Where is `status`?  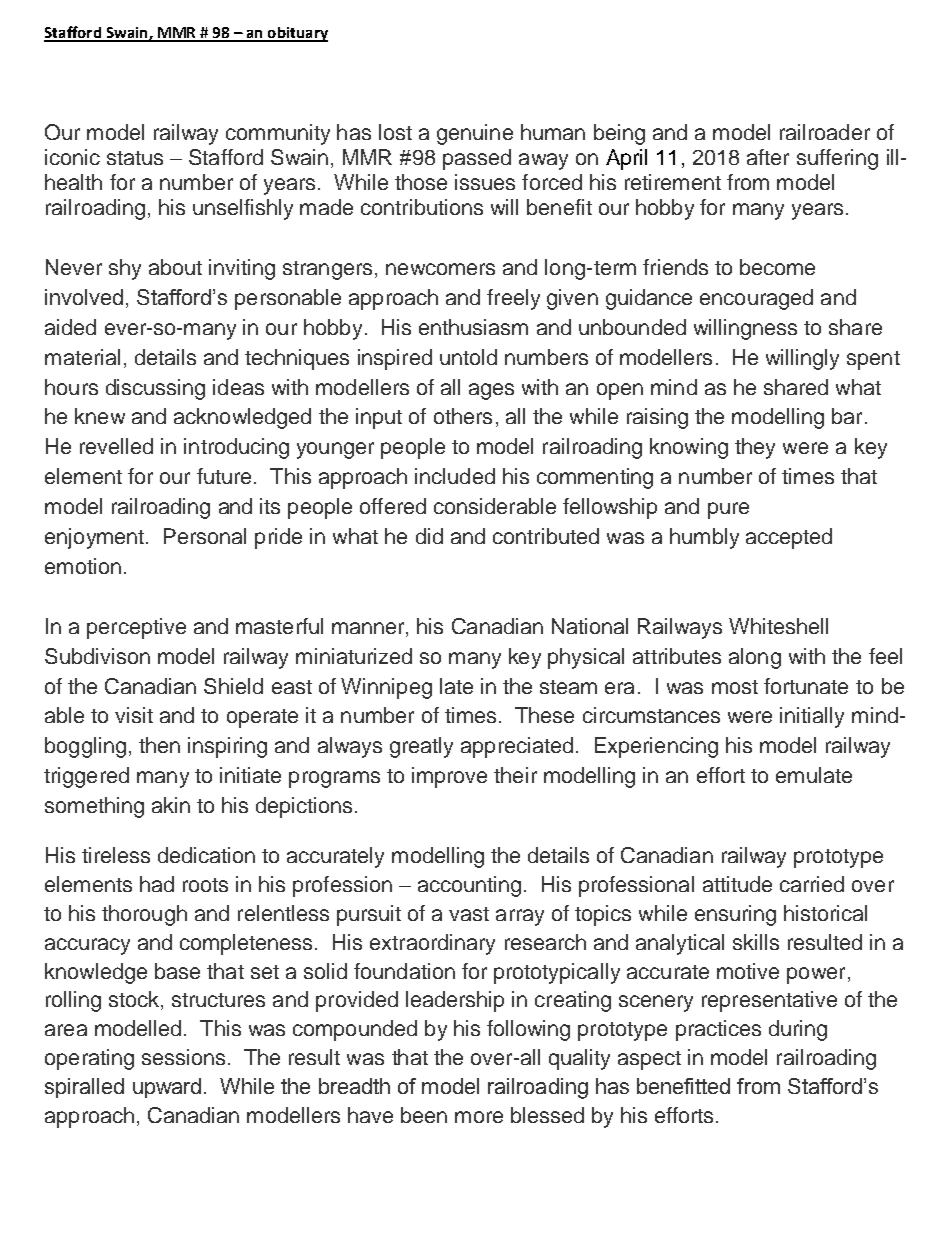 status is located at coordinates (135, 158).
